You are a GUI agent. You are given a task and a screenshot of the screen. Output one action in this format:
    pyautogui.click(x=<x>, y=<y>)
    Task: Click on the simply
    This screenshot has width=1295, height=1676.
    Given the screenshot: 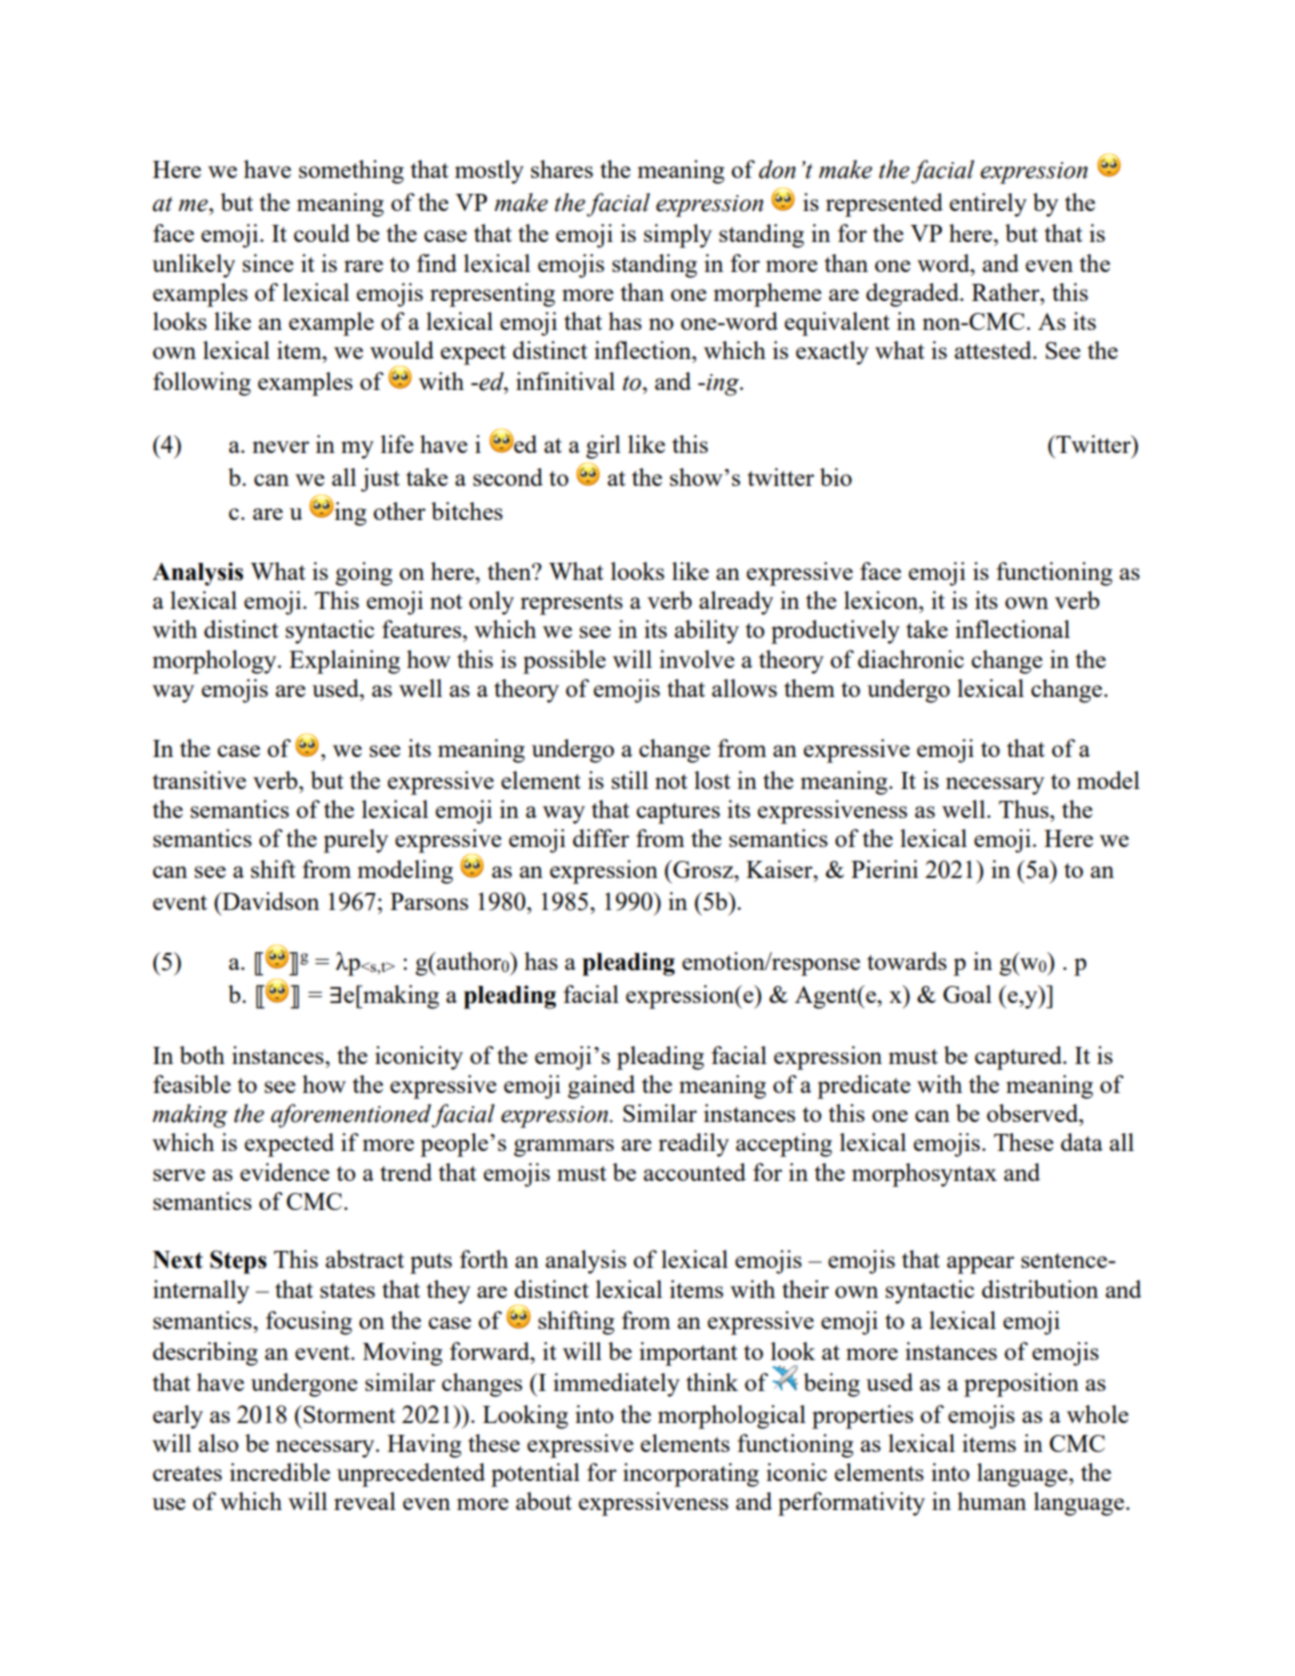 What is the action you would take?
    pyautogui.click(x=678, y=236)
